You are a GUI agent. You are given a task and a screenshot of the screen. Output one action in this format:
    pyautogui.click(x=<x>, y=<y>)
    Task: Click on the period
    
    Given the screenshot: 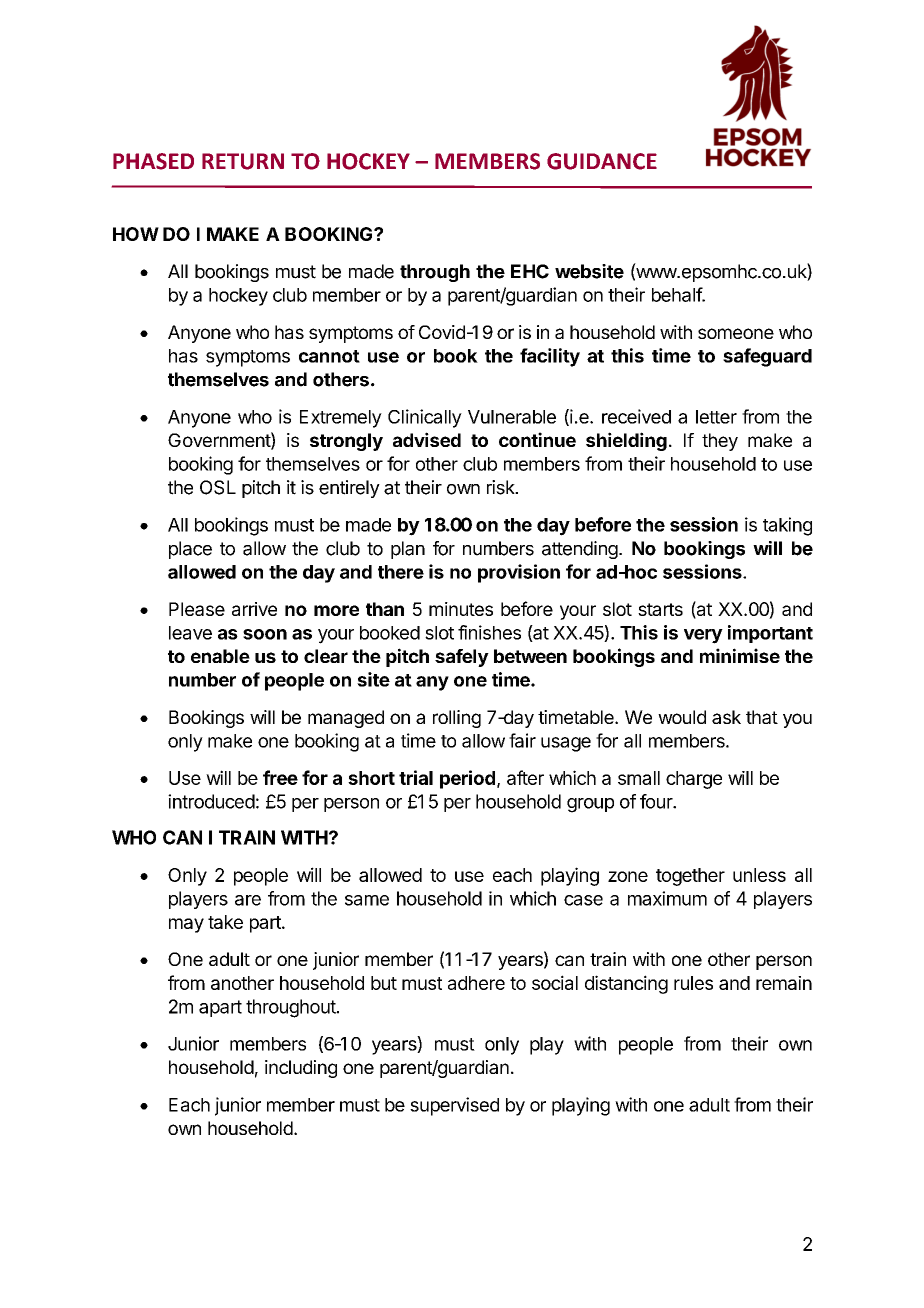 What is the action you would take?
    pyautogui.click(x=467, y=779)
